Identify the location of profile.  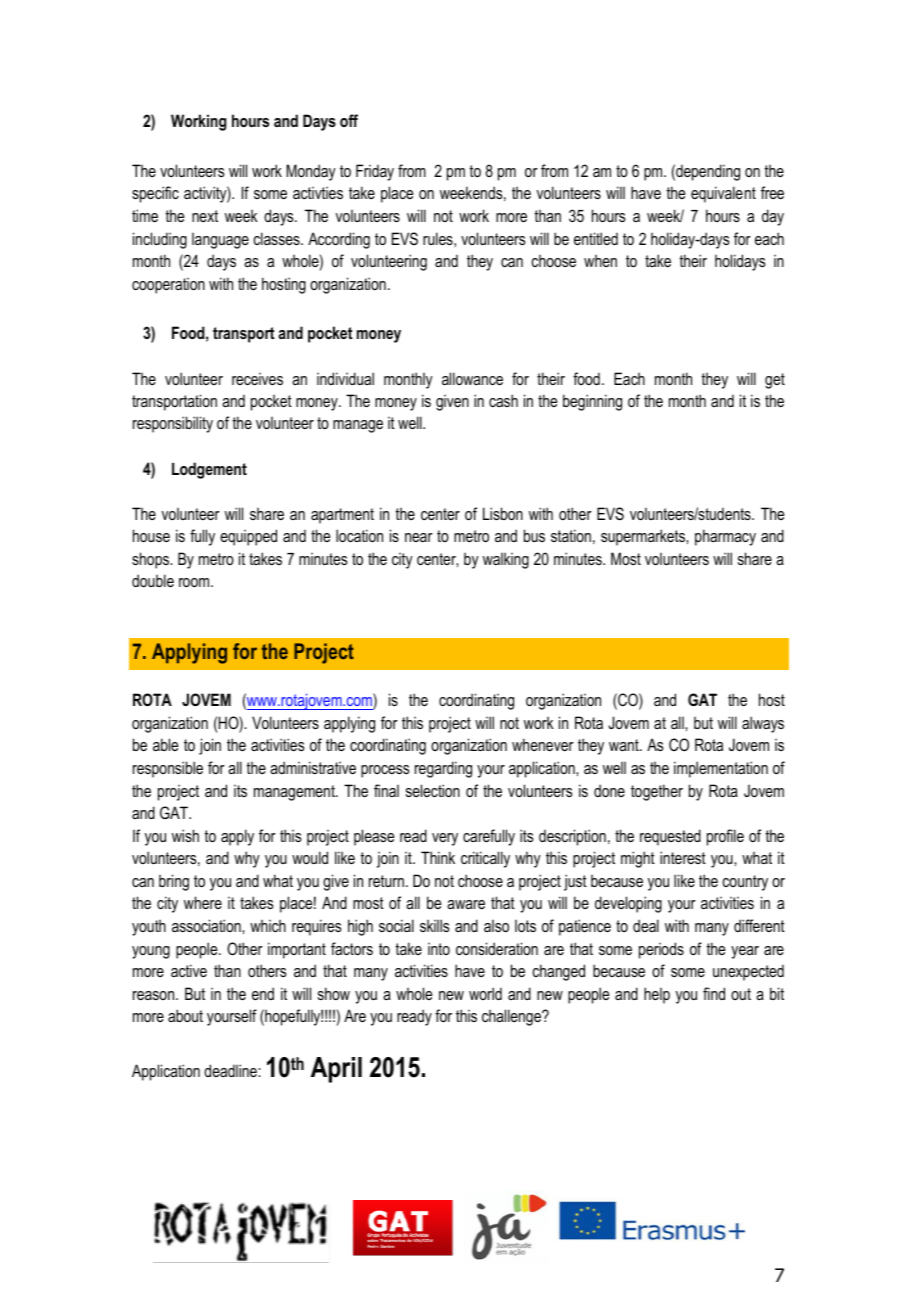
(725, 837).
